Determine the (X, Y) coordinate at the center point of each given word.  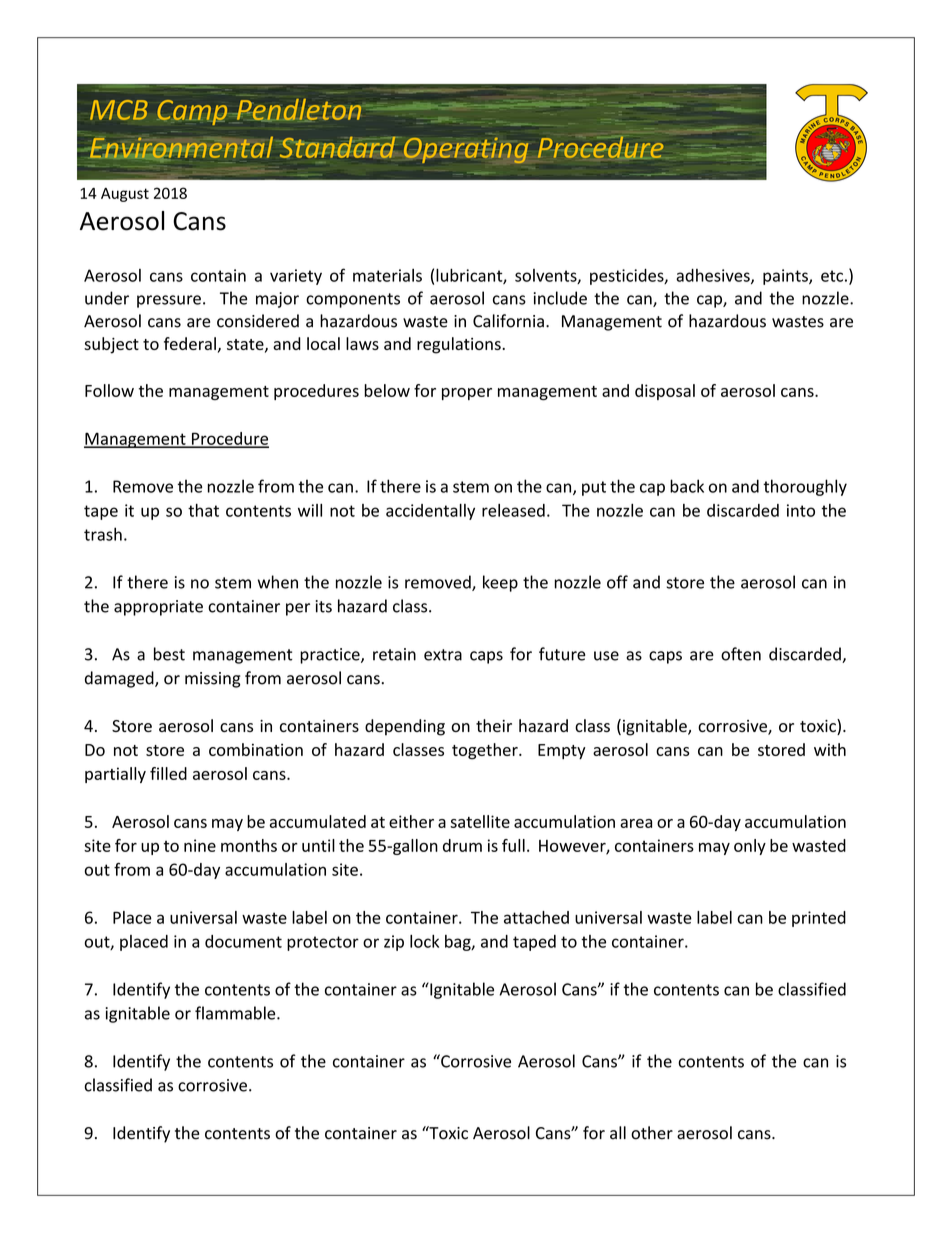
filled (168, 773)
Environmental (181, 148)
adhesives (714, 276)
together (486, 751)
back (687, 486)
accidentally (430, 512)
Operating (466, 150)
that (203, 510)
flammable (236, 1013)
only (750, 847)
